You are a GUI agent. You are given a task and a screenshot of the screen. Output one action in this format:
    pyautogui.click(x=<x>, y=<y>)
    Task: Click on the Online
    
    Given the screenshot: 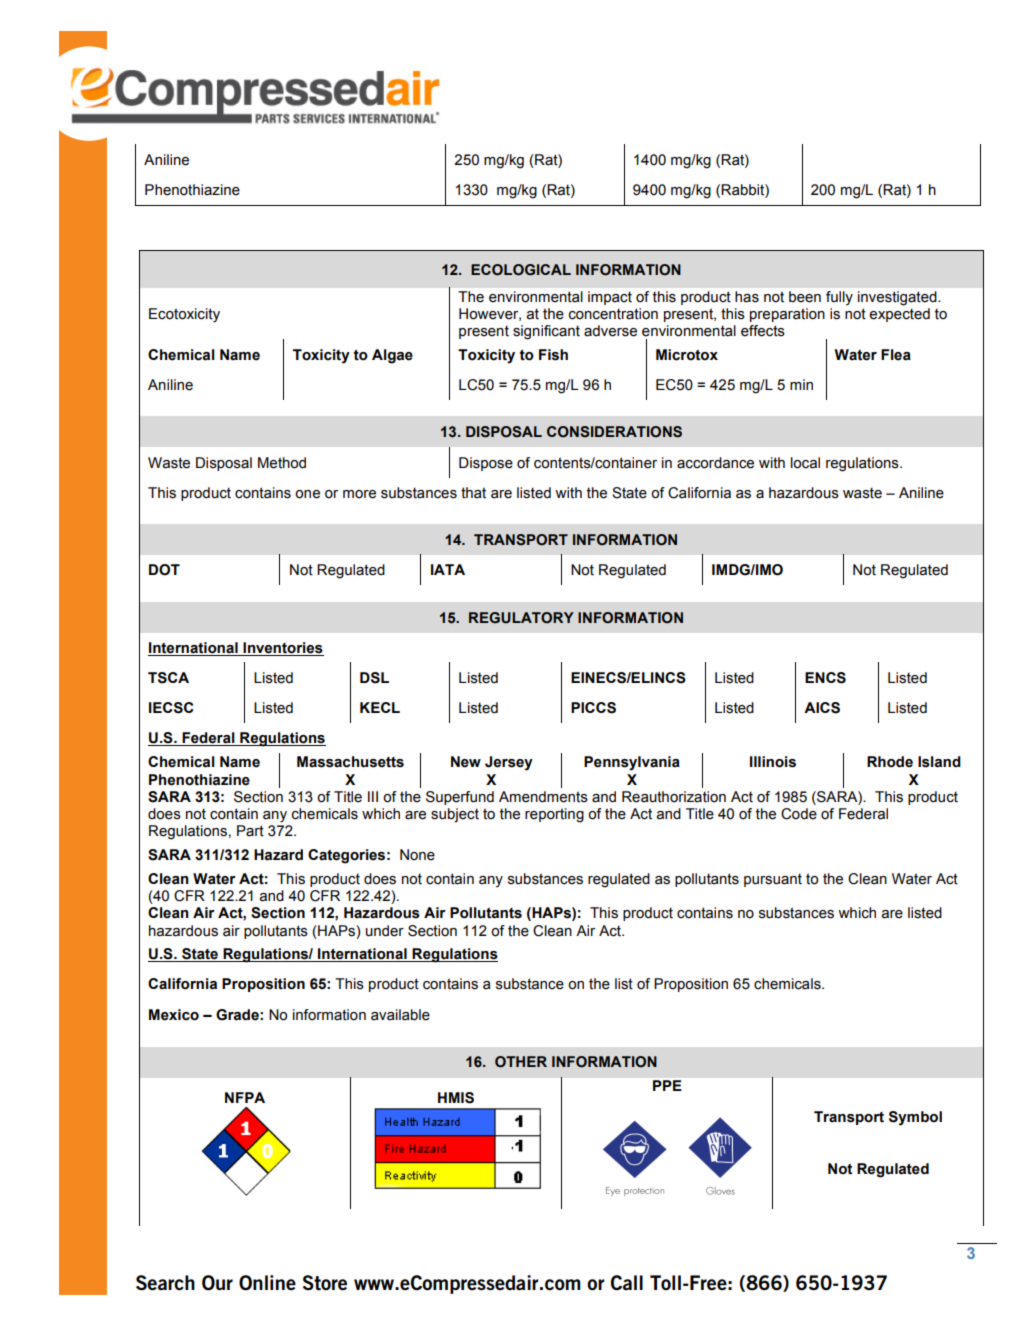 What is the action you would take?
    pyautogui.click(x=267, y=1283)
